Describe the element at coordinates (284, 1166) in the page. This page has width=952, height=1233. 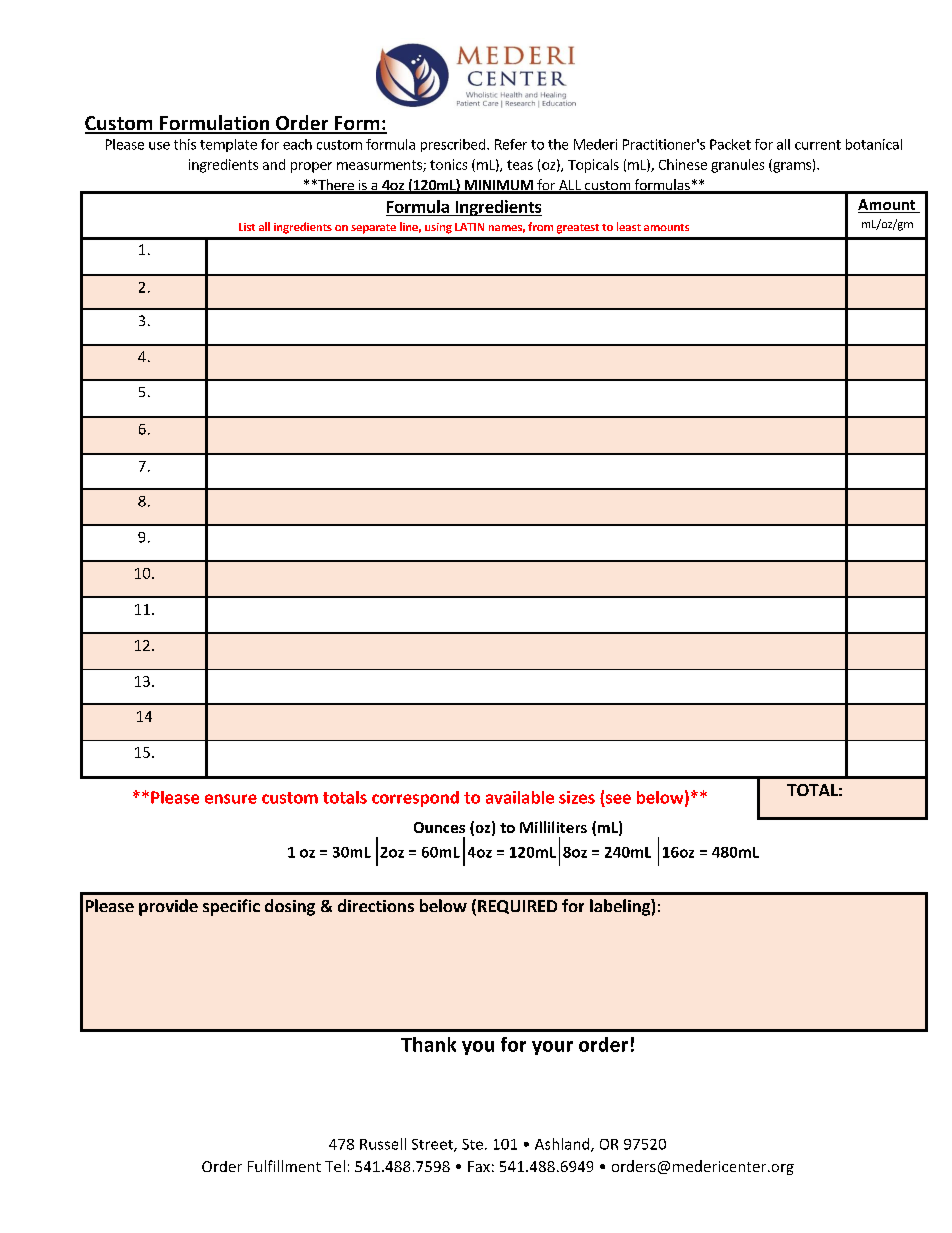
I see `Fulfillment` at that location.
